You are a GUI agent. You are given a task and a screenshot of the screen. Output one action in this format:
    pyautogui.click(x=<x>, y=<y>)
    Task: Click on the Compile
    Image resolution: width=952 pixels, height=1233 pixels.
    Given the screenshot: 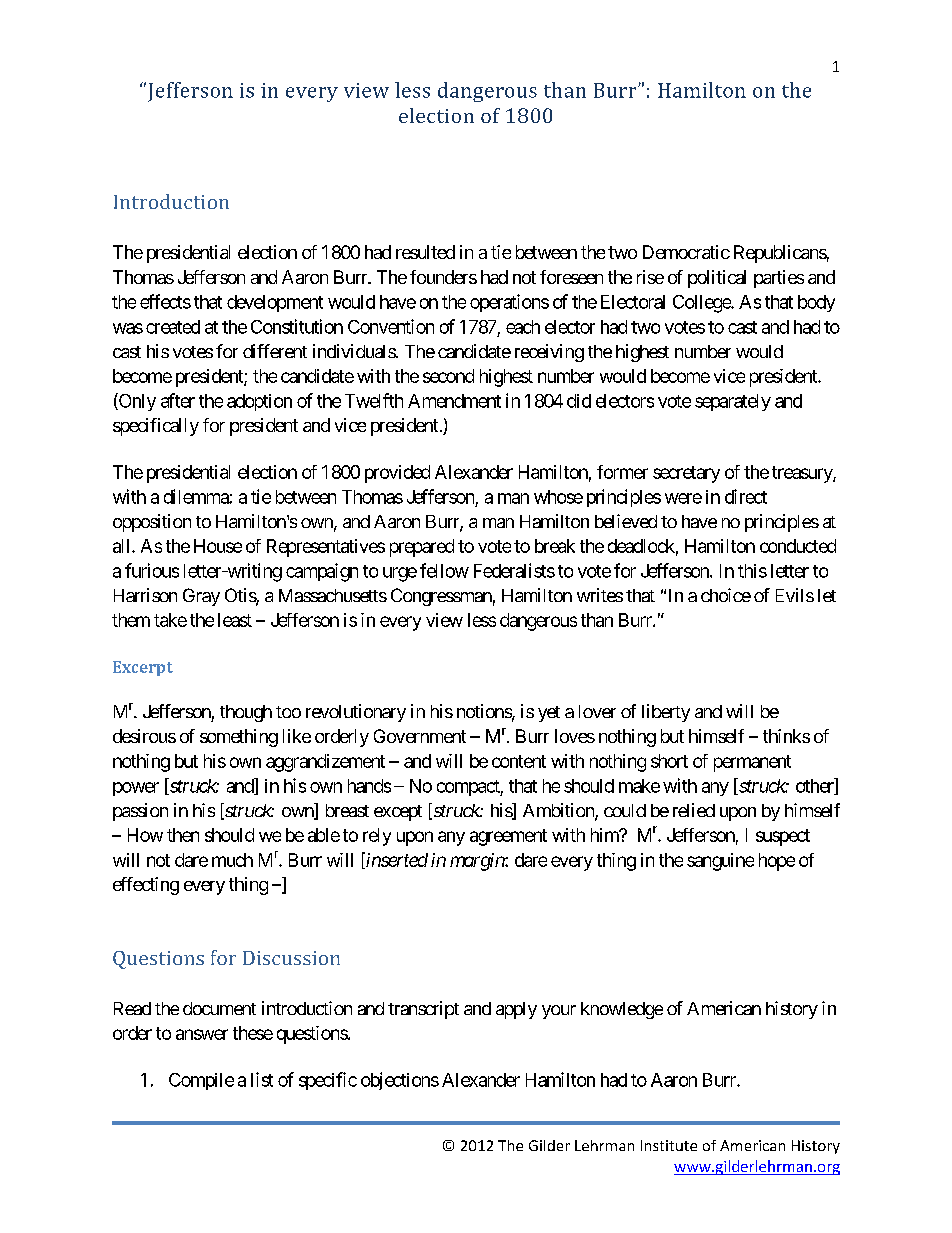 What is the action you would take?
    pyautogui.click(x=201, y=1081)
